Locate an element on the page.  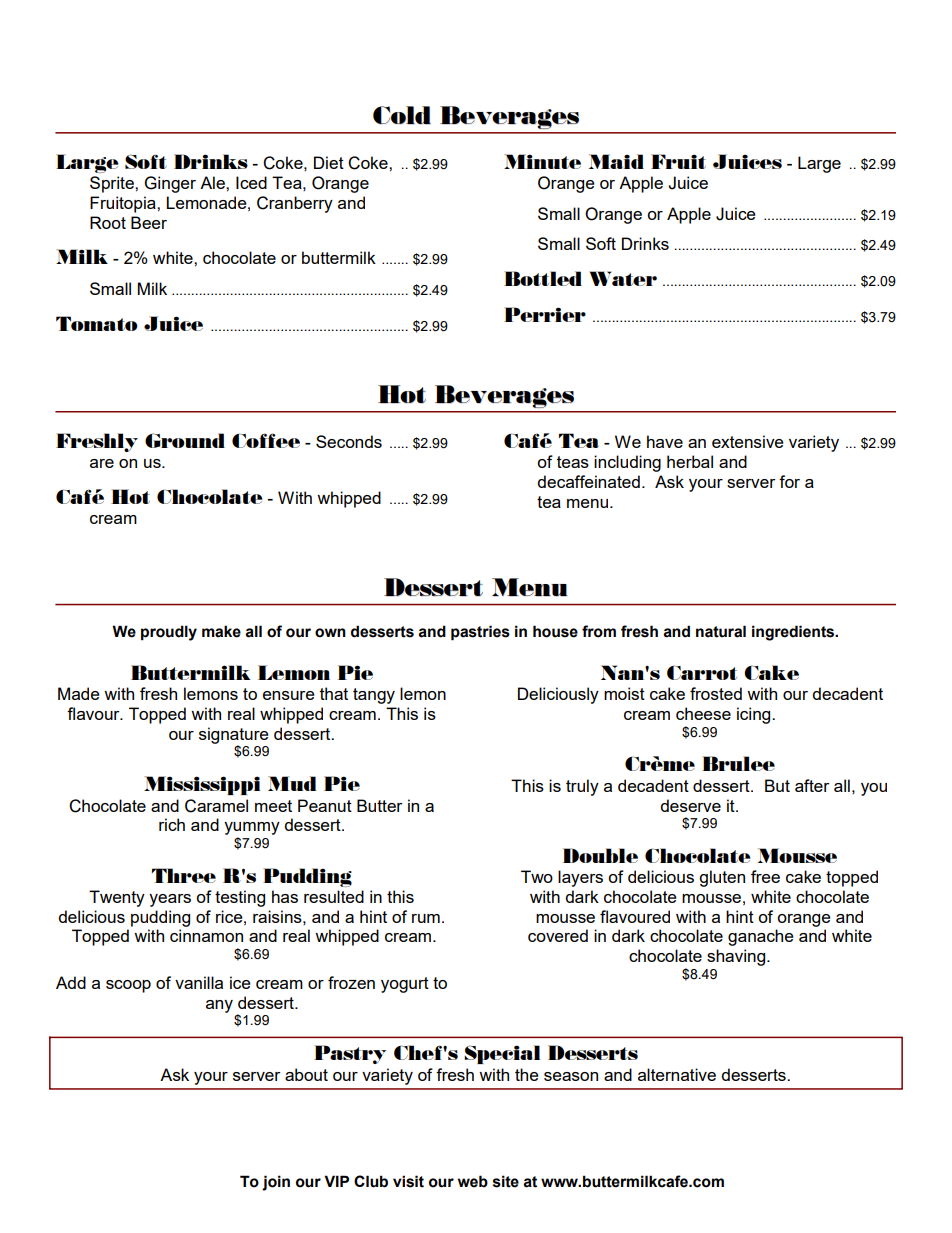
Cold is located at coordinates (402, 115).
